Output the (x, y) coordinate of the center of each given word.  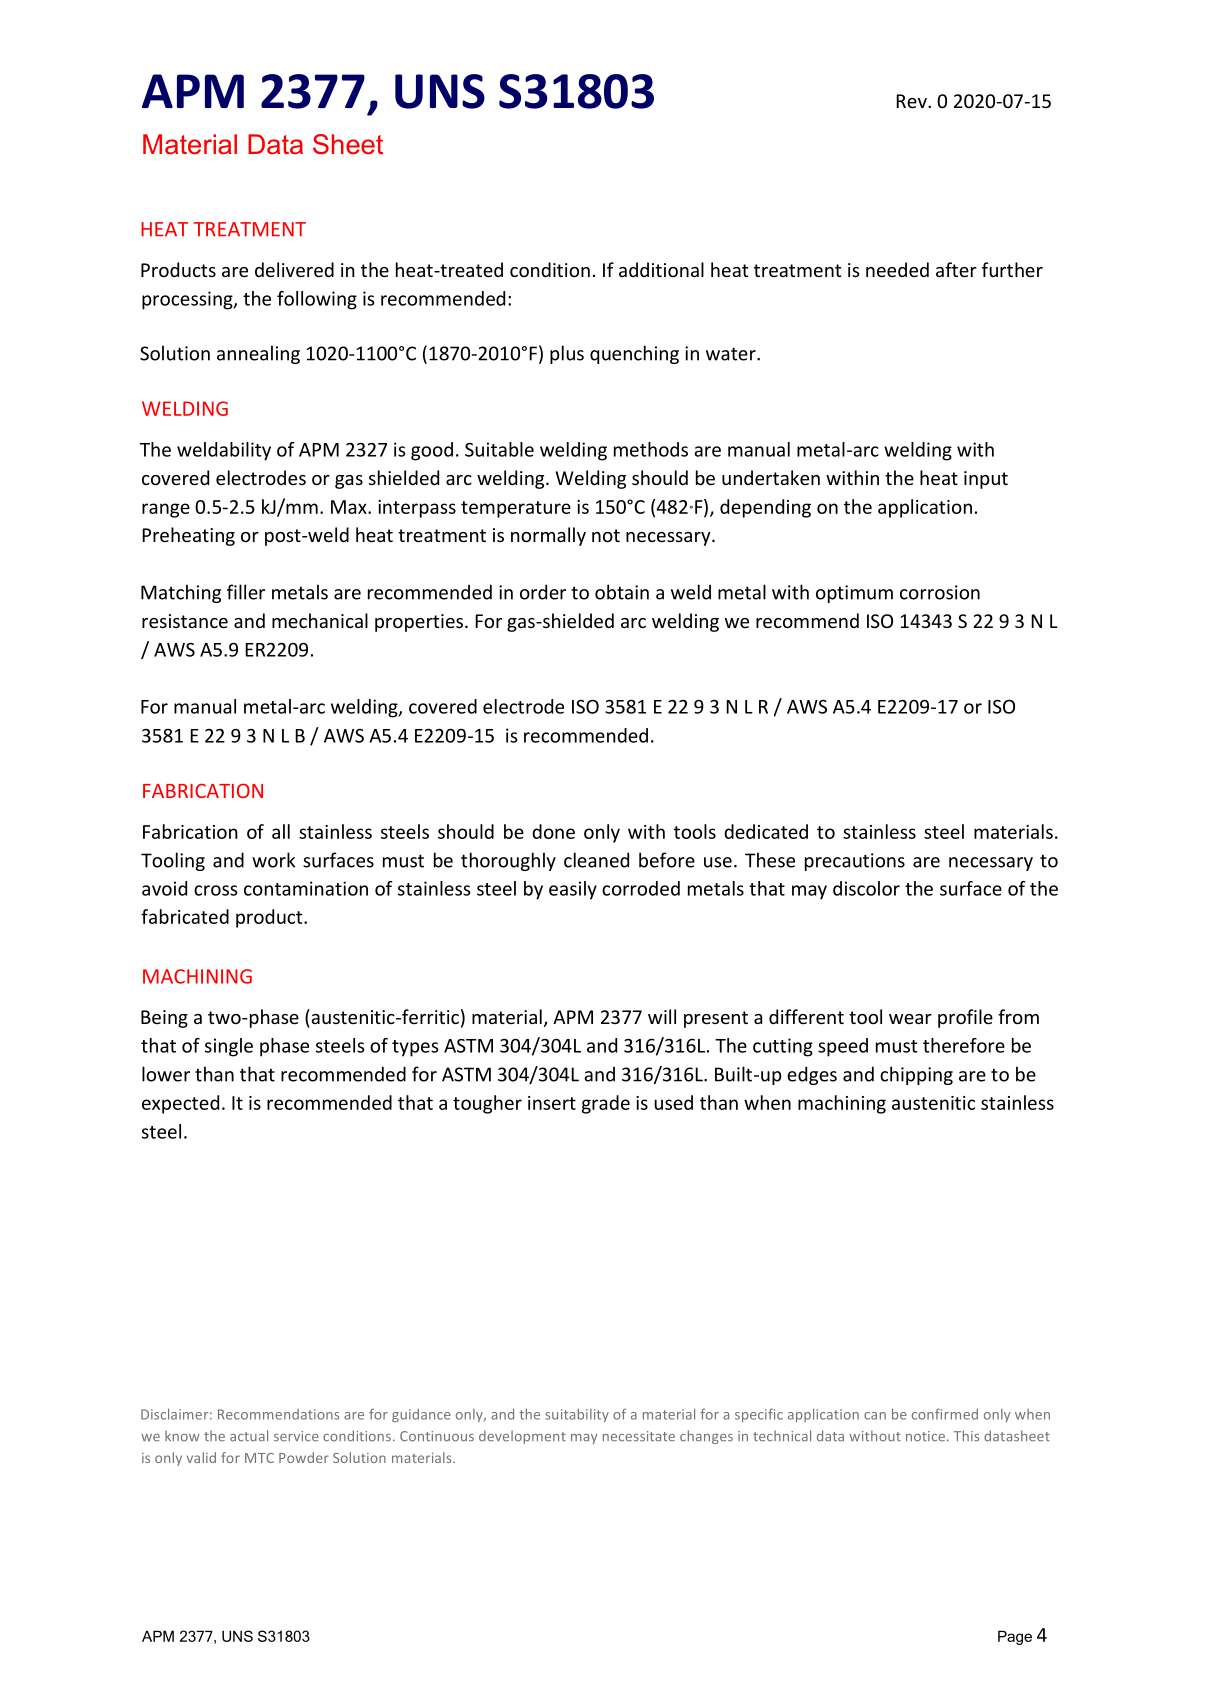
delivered (294, 269)
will (662, 1016)
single (229, 1047)
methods (651, 449)
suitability (577, 1415)
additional (661, 269)
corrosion (940, 592)
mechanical (320, 620)
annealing (258, 354)
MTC (259, 1458)
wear (910, 1019)
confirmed (945, 1414)
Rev (912, 101)
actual (249, 1436)
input (986, 480)
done (553, 831)
